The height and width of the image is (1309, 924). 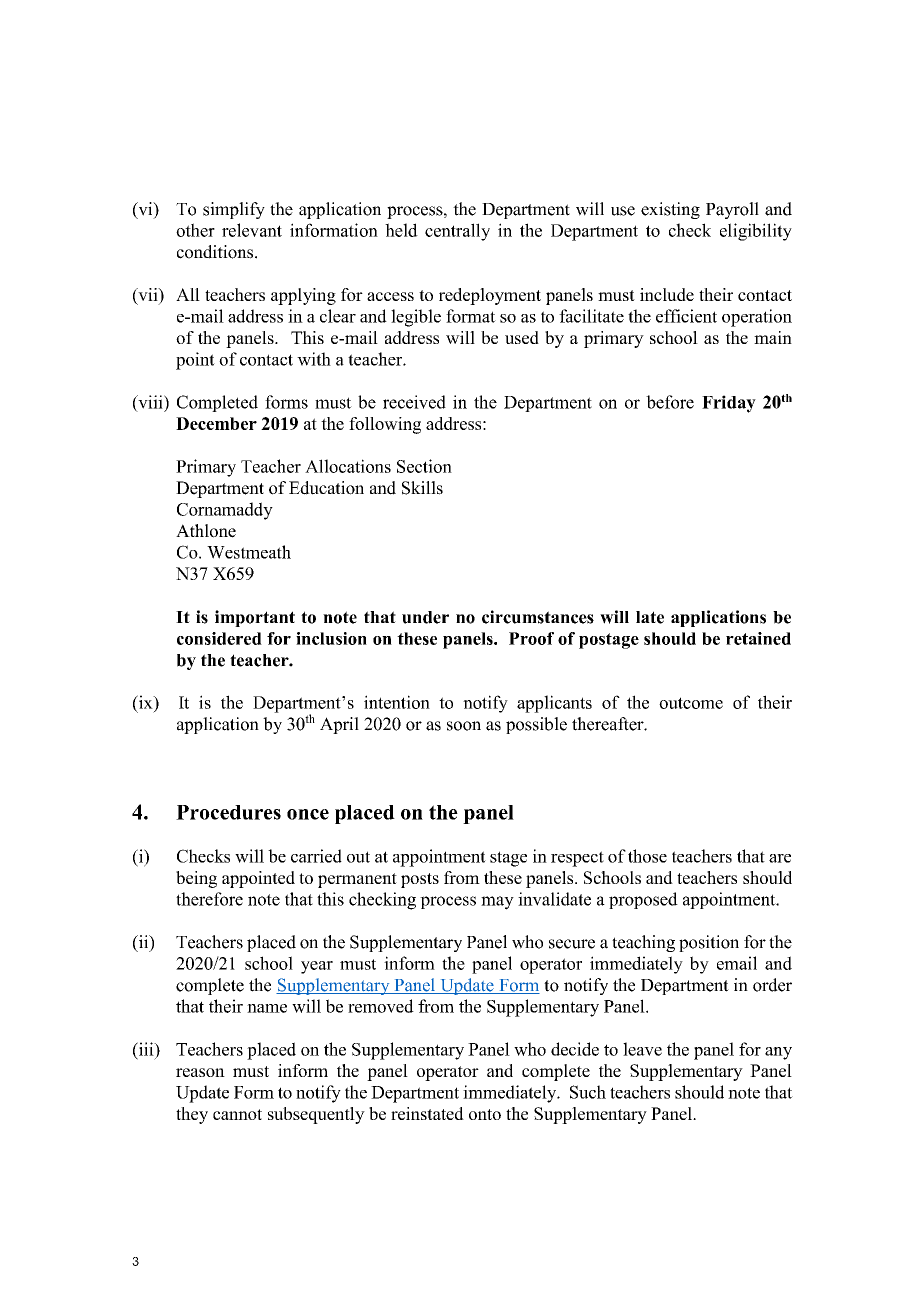 I want to click on late, so click(x=650, y=617).
